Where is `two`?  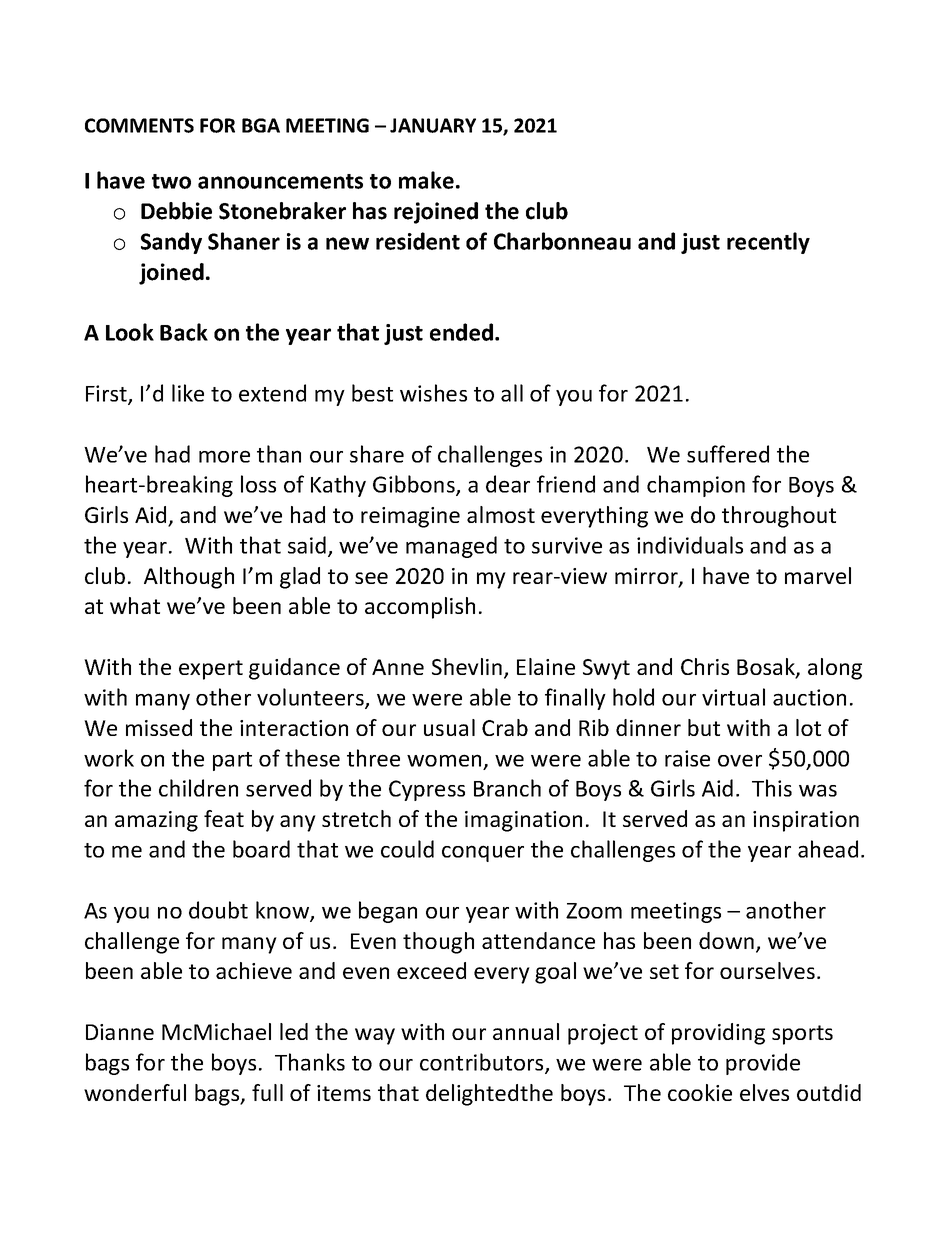
two is located at coordinates (171, 181).
